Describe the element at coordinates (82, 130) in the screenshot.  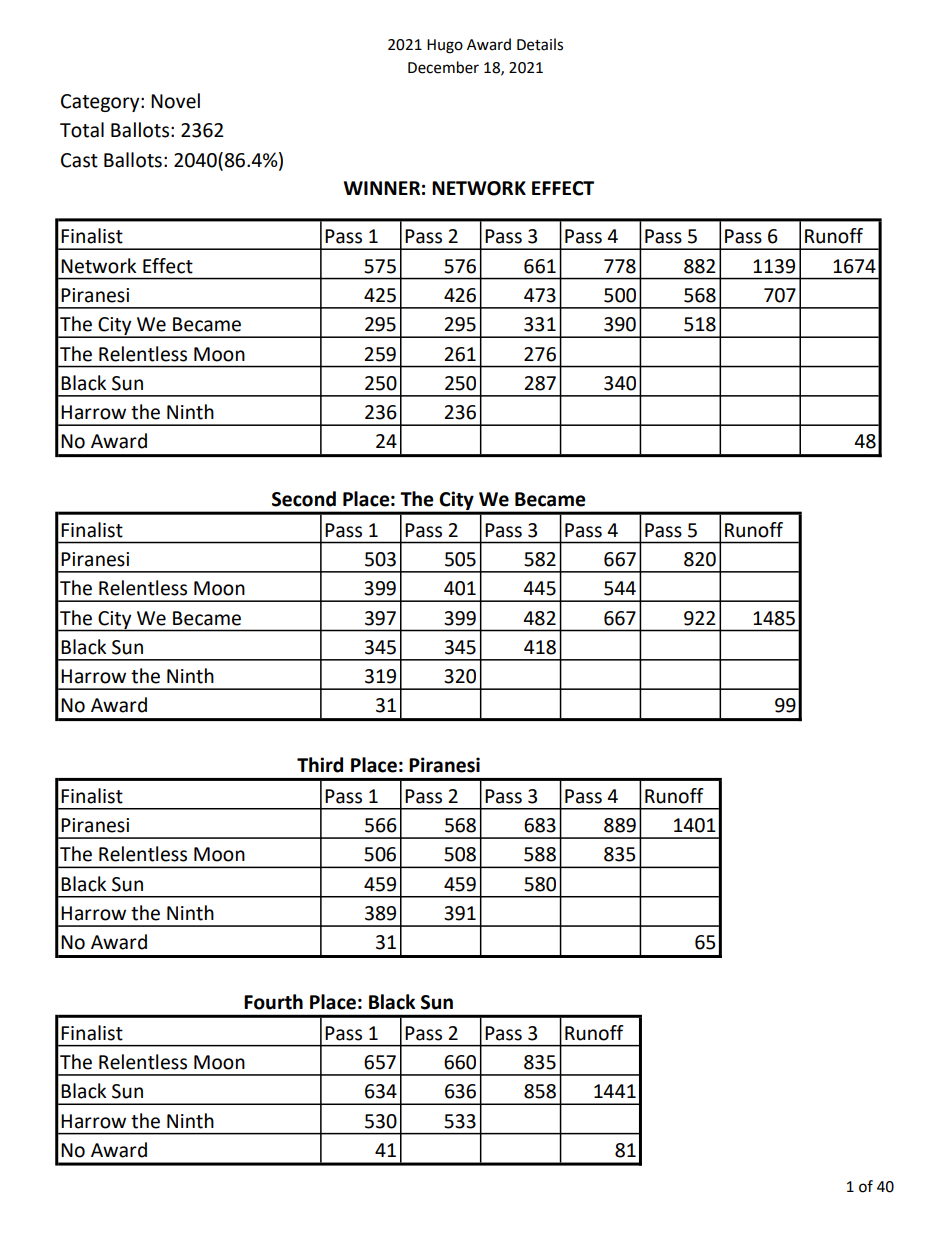
I see `Total` at that location.
